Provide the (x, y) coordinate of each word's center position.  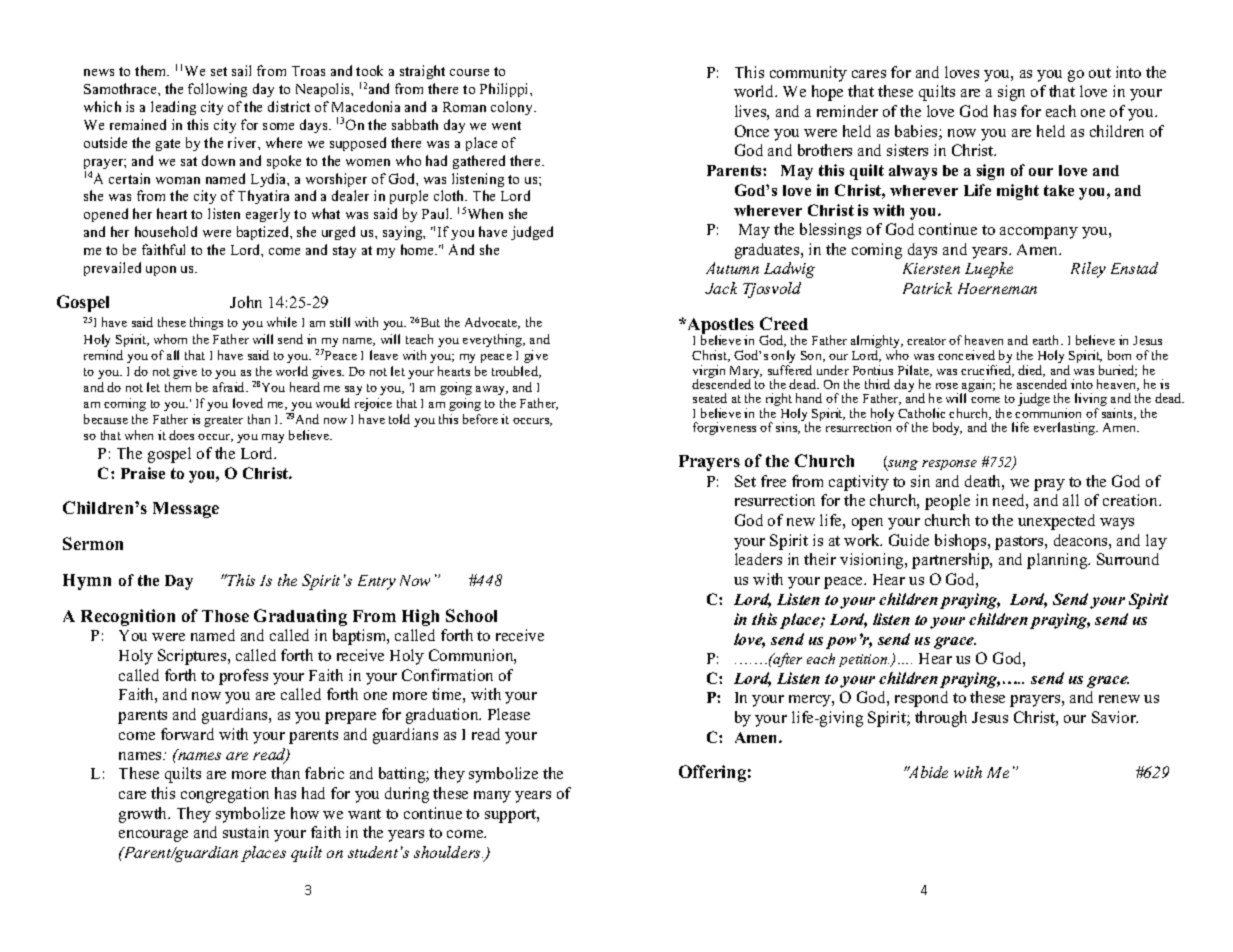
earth (1047, 340)
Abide (927, 772)
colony (513, 108)
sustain (246, 832)
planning (1058, 561)
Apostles (719, 327)
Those (225, 616)
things (206, 323)
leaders (758, 559)
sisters (907, 150)
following (217, 90)
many (492, 797)
